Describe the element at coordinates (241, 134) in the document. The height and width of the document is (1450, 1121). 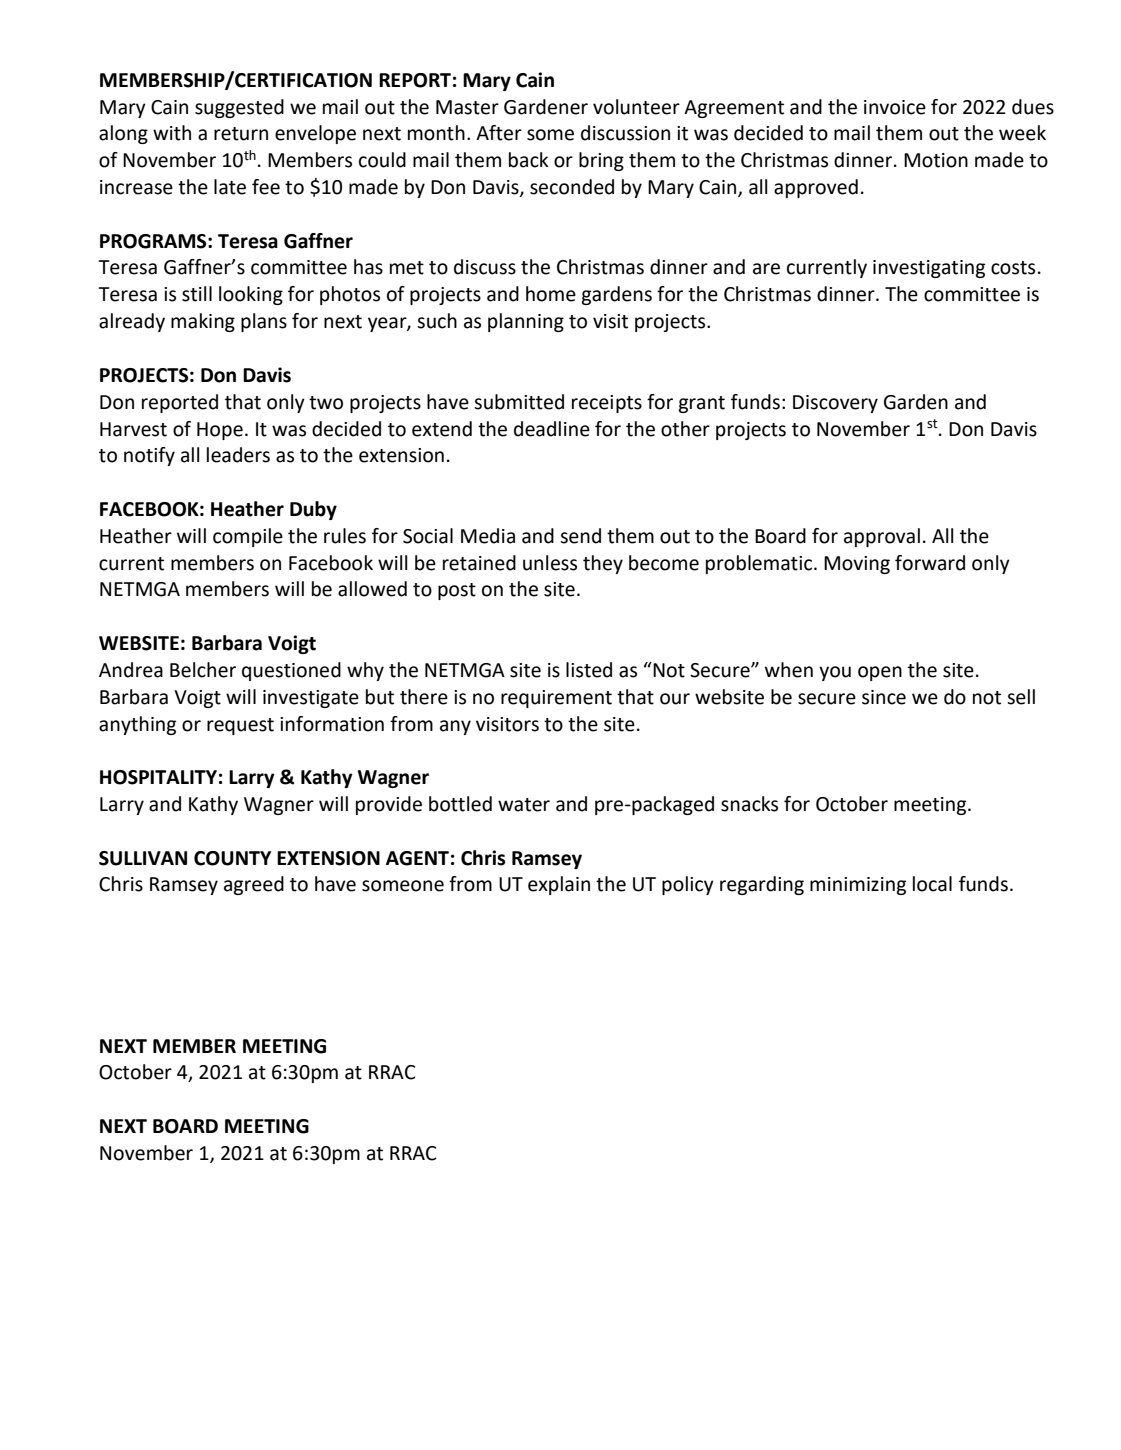
I see `return` at that location.
